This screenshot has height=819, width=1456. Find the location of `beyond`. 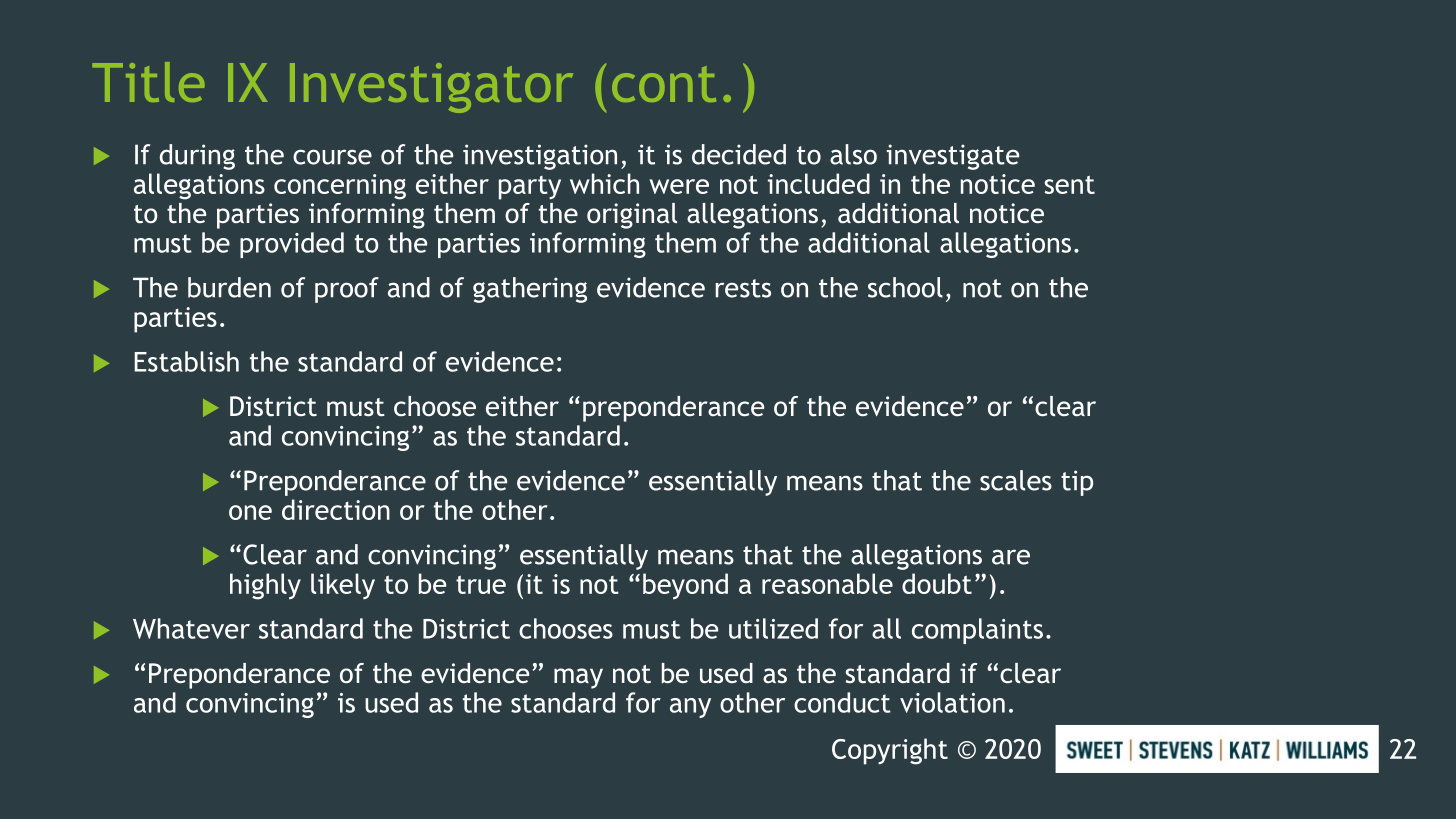

beyond is located at coordinates (685, 586).
